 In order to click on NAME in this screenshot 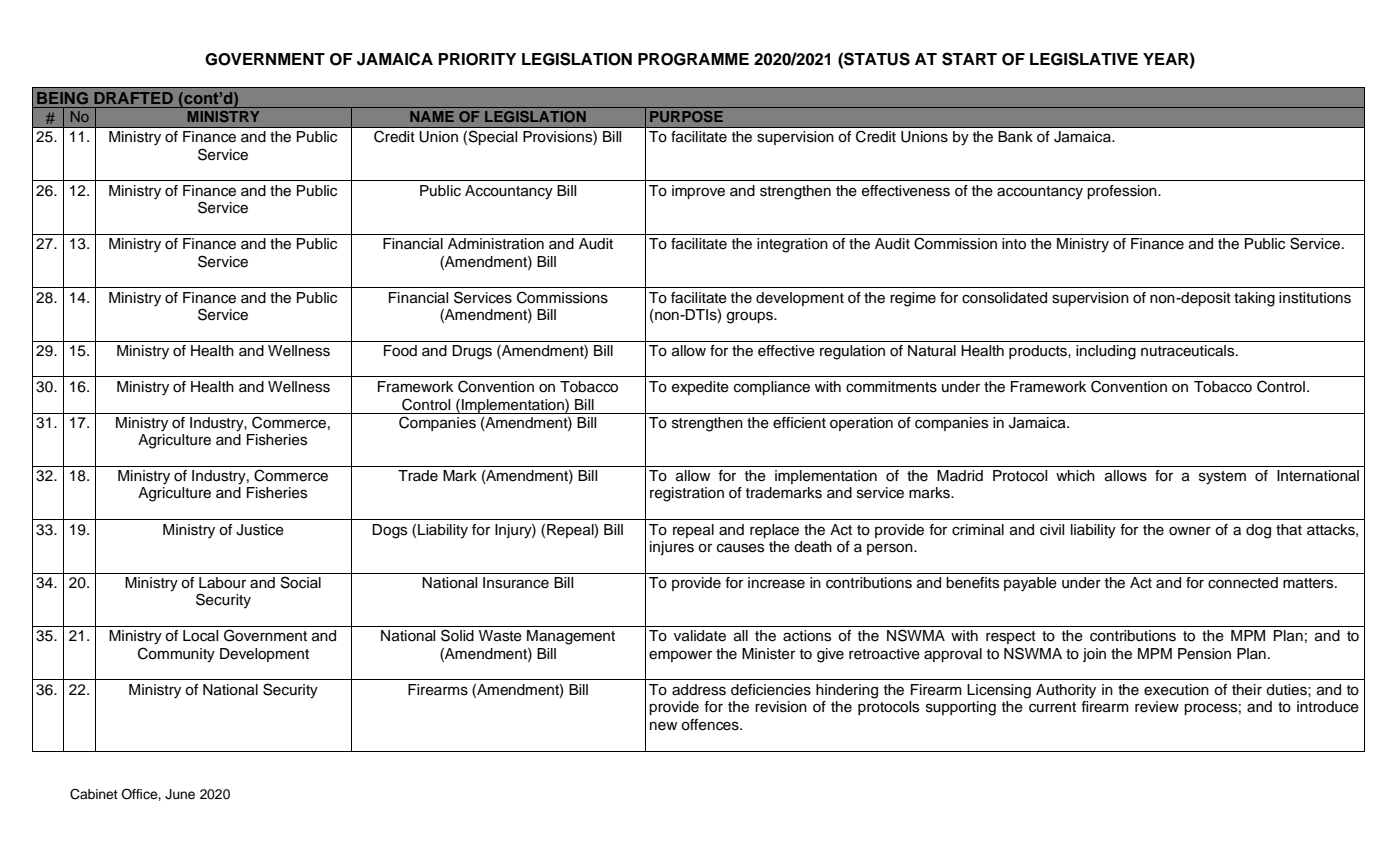, I will do `click(432, 116)`.
